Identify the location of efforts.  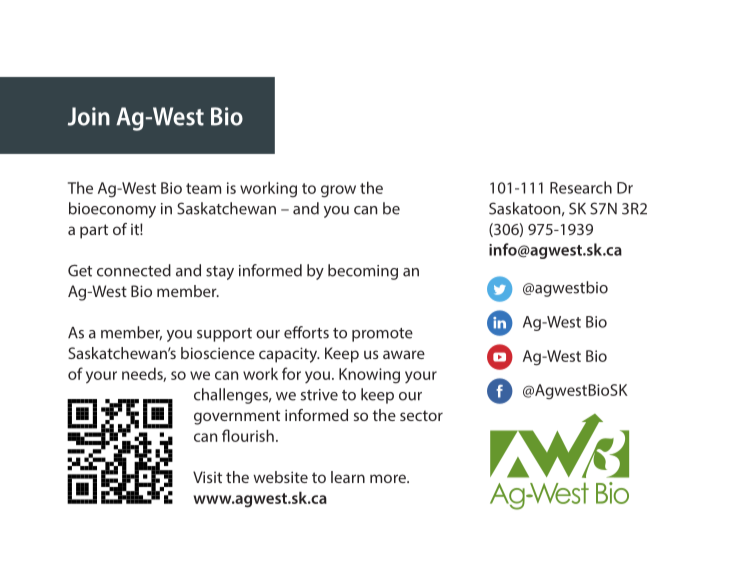
(306, 332).
